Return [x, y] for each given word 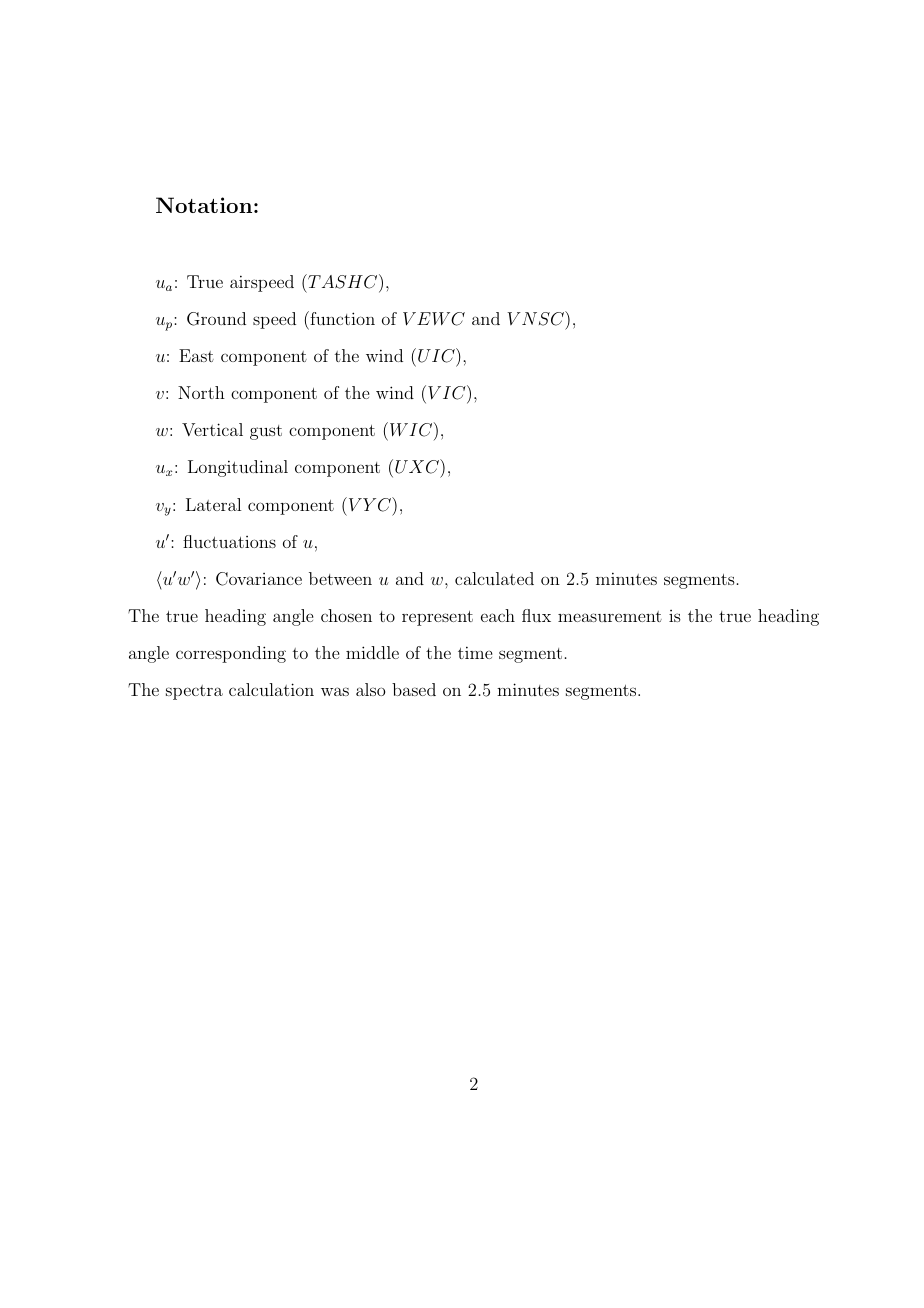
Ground [216, 319]
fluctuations [229, 541]
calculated [494, 578]
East [196, 355]
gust [266, 432]
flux [536, 615]
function [341, 318]
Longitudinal [238, 468]
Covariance [259, 579]
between [340, 578]
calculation [271, 689]
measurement [610, 616]
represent [437, 618]
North [201, 392]
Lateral [213, 504]
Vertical [212, 429]
